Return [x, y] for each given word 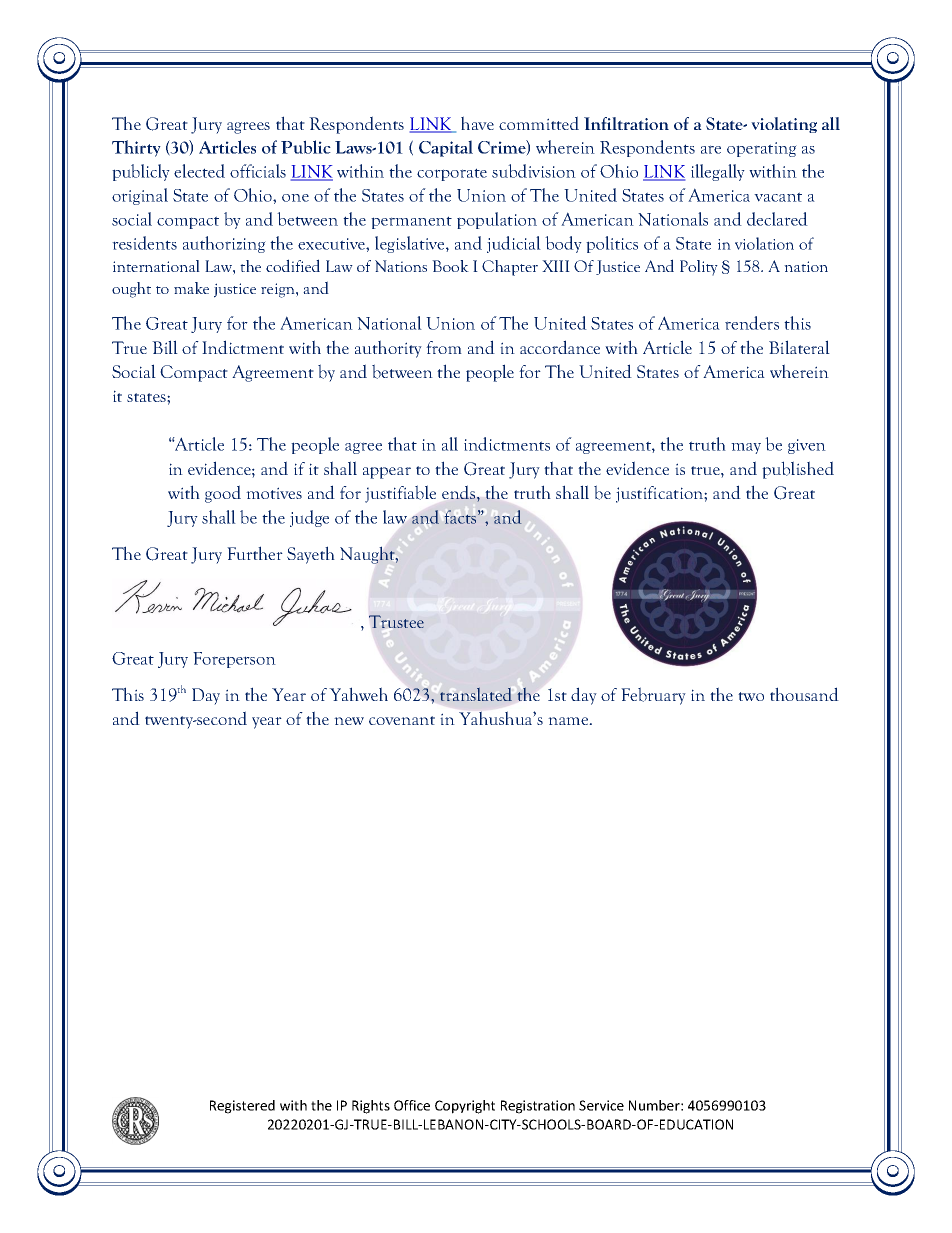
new [349, 721]
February [653, 696]
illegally [718, 172]
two [751, 696]
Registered [242, 1107]
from [444, 347]
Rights [371, 1107]
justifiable [400, 494]
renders [752, 323]
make [191, 288]
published [798, 470]
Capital [446, 148]
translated [476, 694]
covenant [402, 720]
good [223, 494]
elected [199, 171]
